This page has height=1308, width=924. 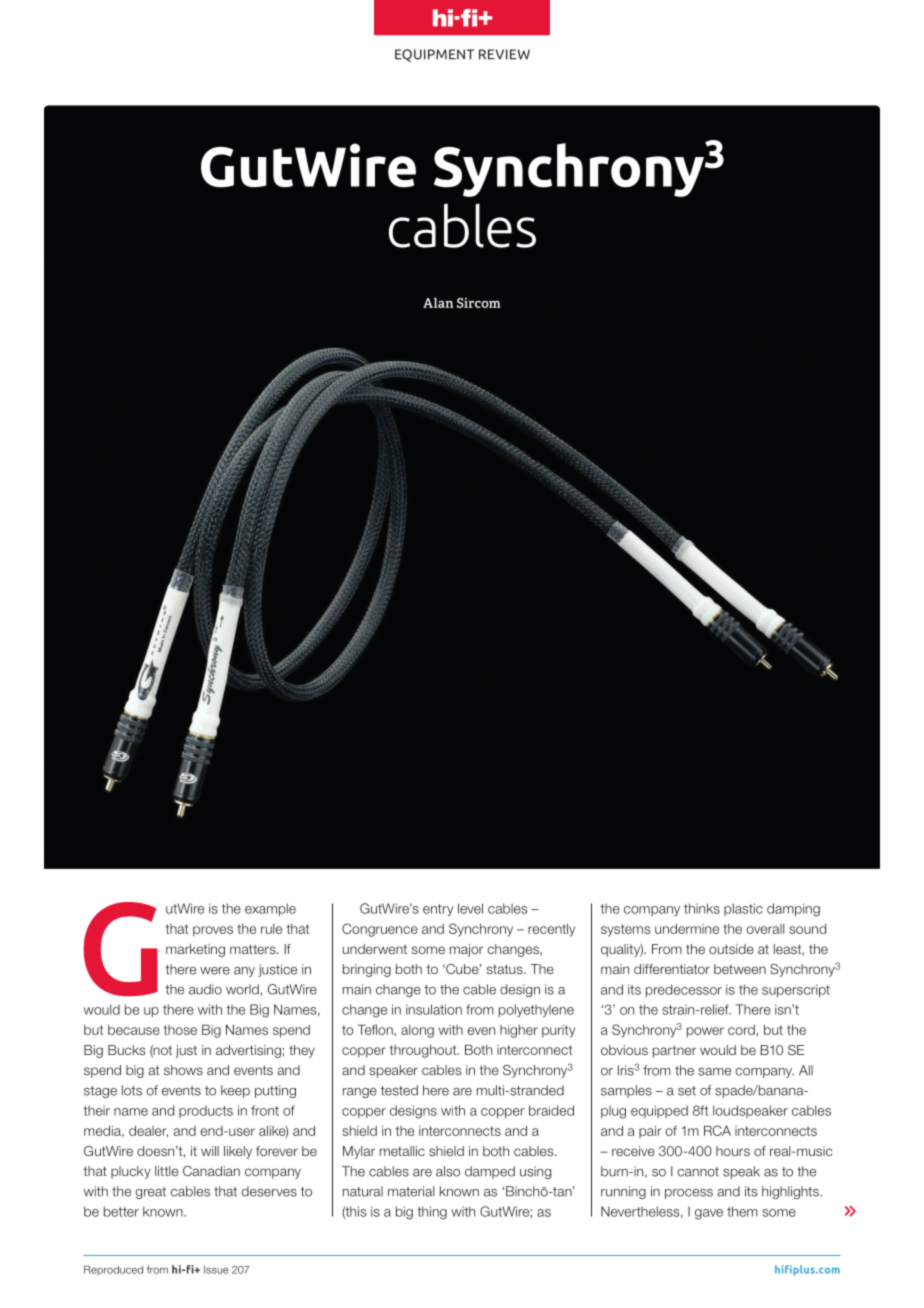 What do you see at coordinates (702, 908) in the page?
I see `thinks` at bounding box center [702, 908].
